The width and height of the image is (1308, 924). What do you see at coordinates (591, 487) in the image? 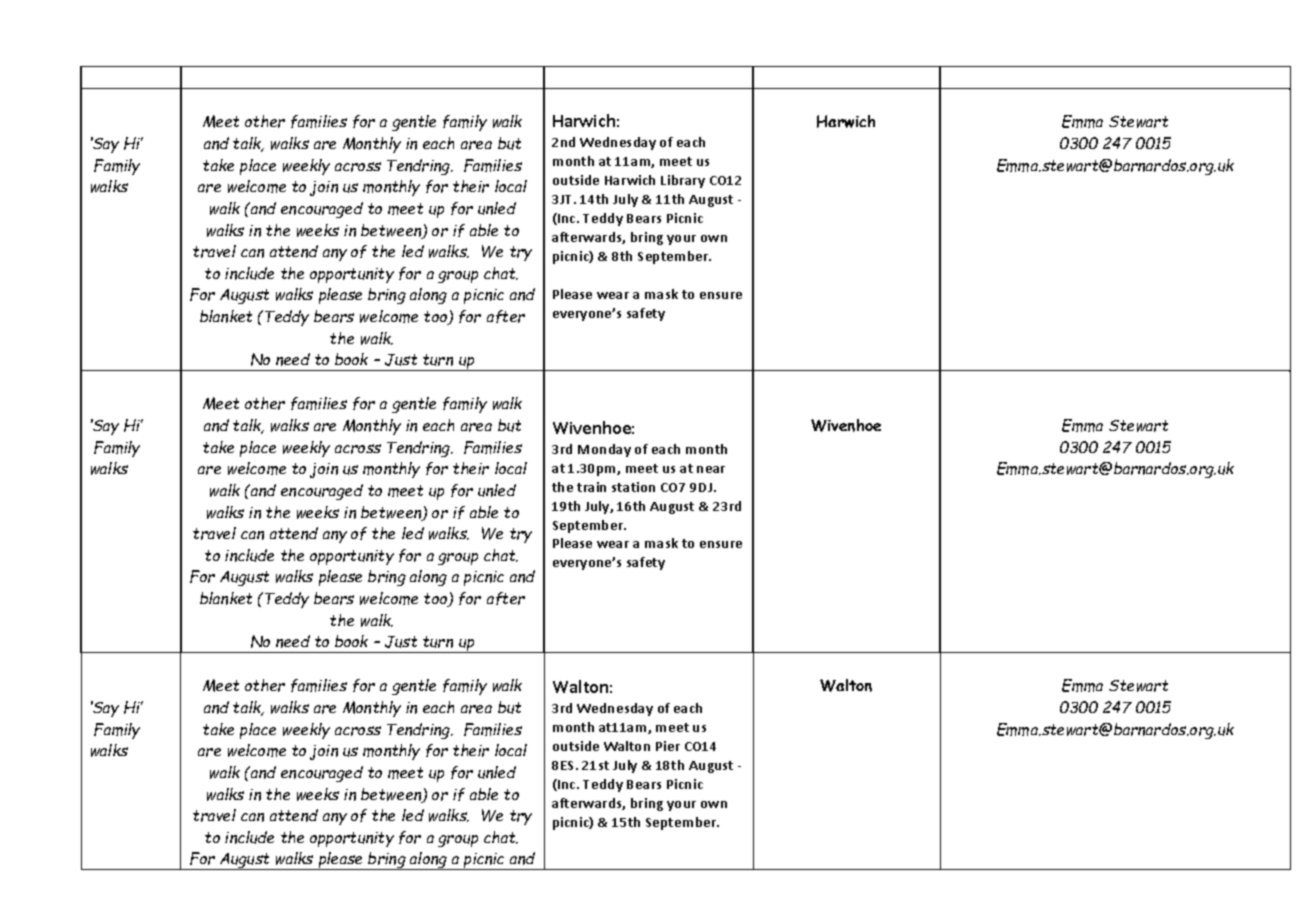
I see `train` at bounding box center [591, 487].
